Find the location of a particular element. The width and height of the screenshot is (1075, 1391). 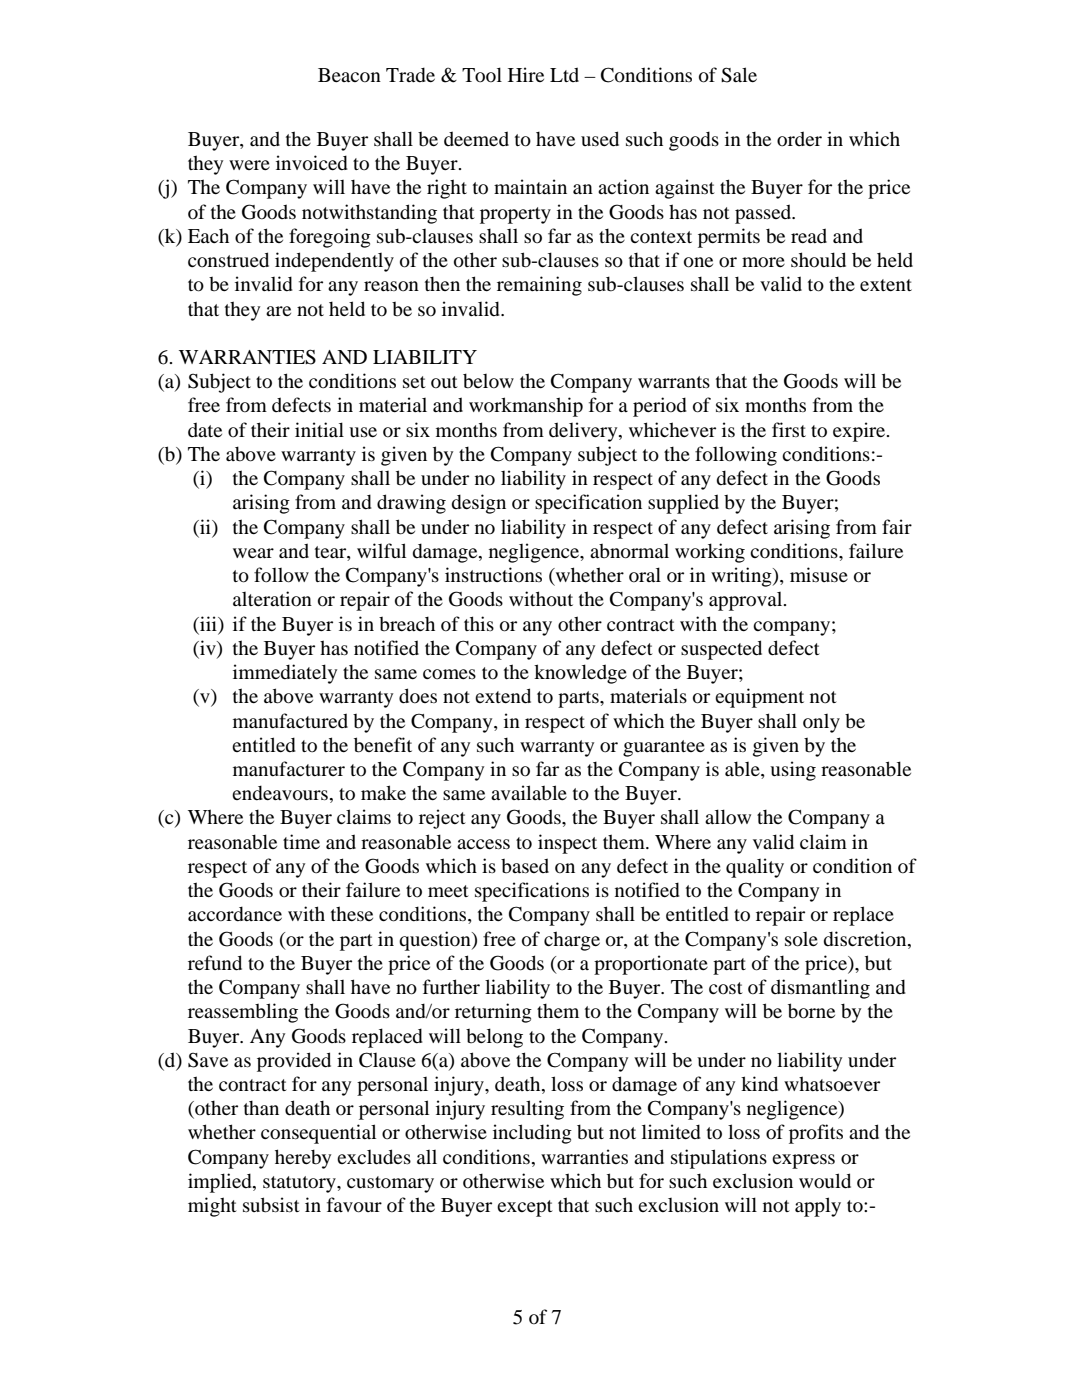

initial is located at coordinates (319, 429).
